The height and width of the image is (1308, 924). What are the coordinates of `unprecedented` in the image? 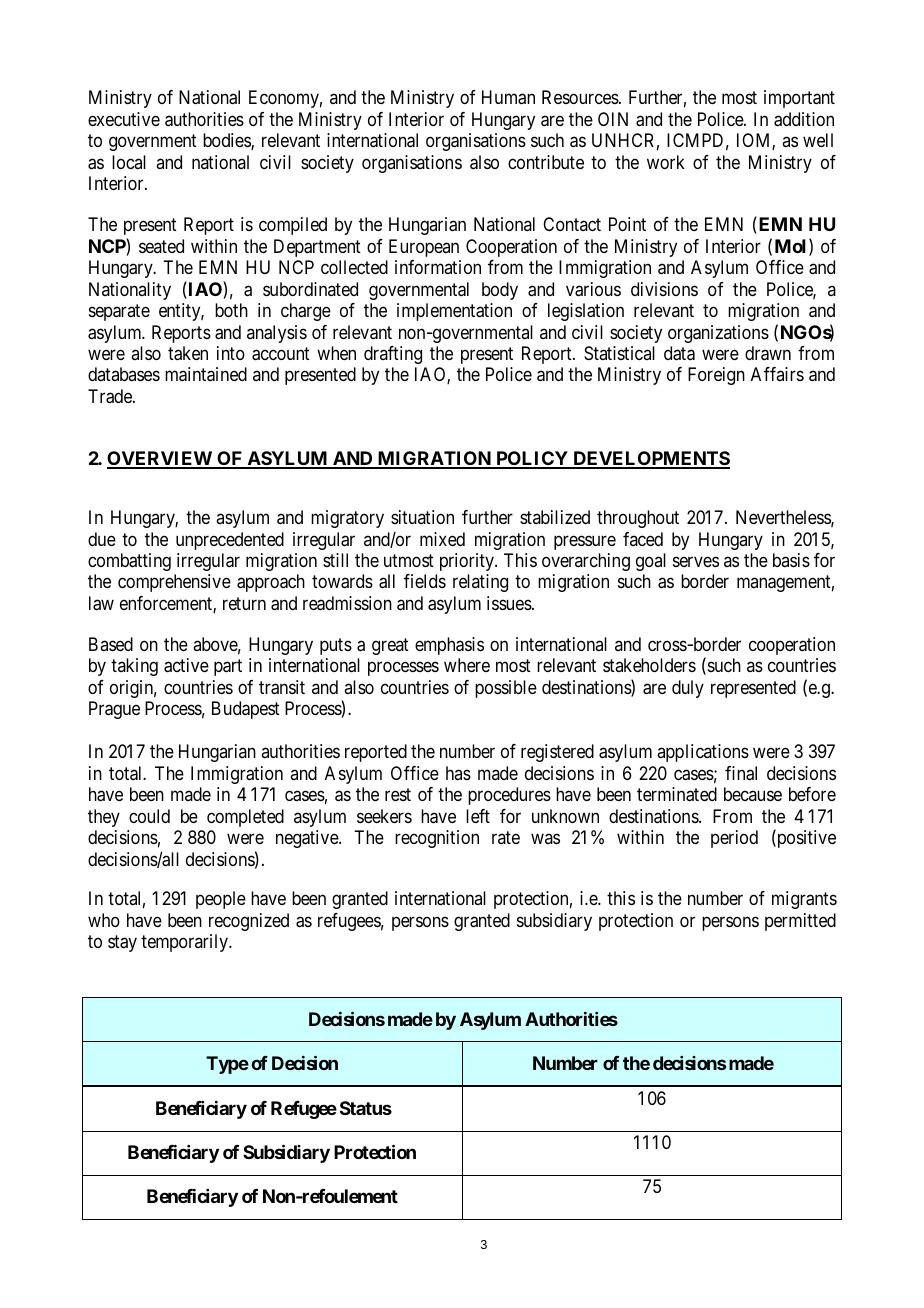 It's located at (230, 541).
